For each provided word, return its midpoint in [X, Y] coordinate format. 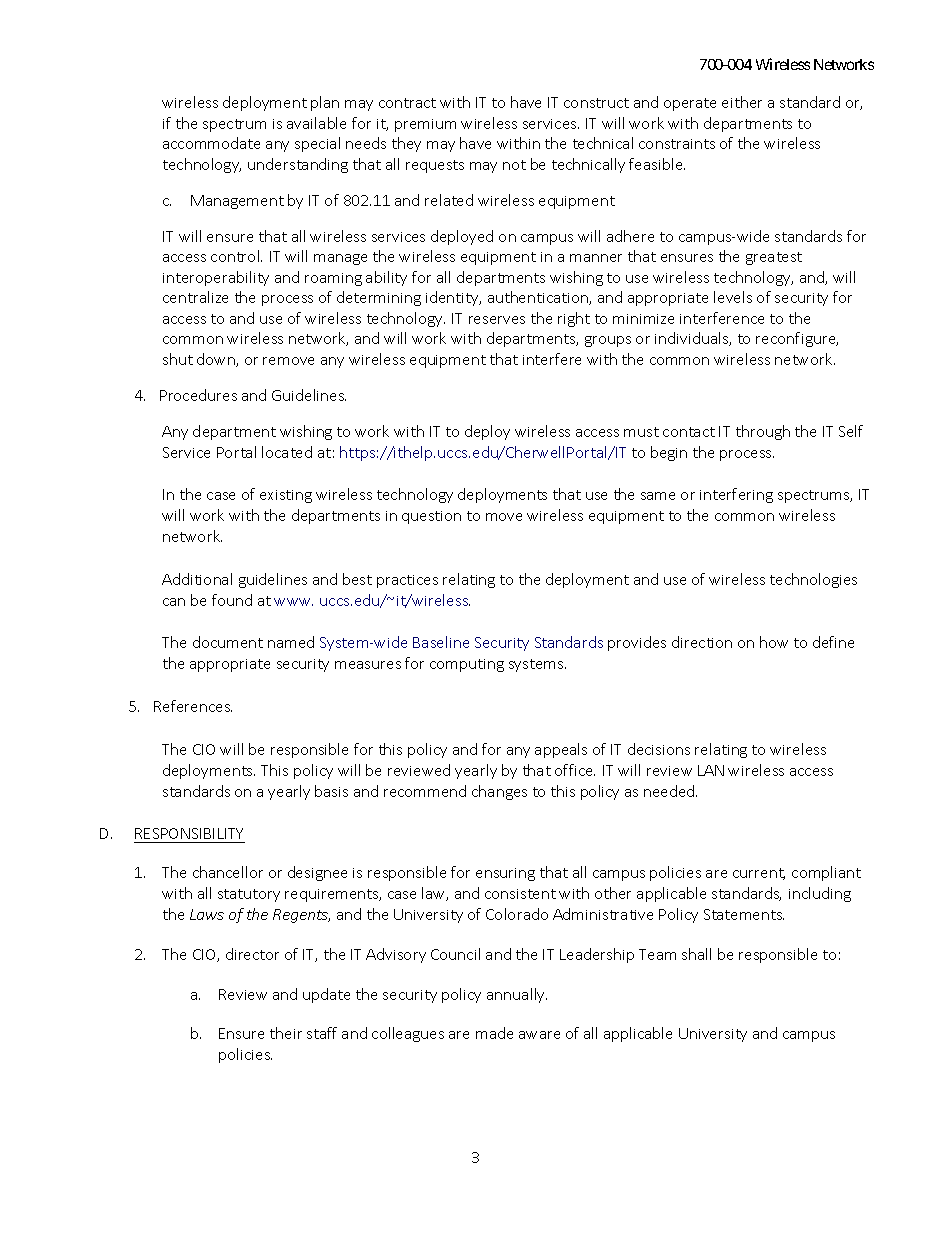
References [193, 706]
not [514, 165]
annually [517, 995]
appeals [561, 750]
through [763, 432]
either [742, 102]
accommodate [211, 143]
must [641, 432]
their [286, 1033]
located [287, 452]
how [774, 642]
